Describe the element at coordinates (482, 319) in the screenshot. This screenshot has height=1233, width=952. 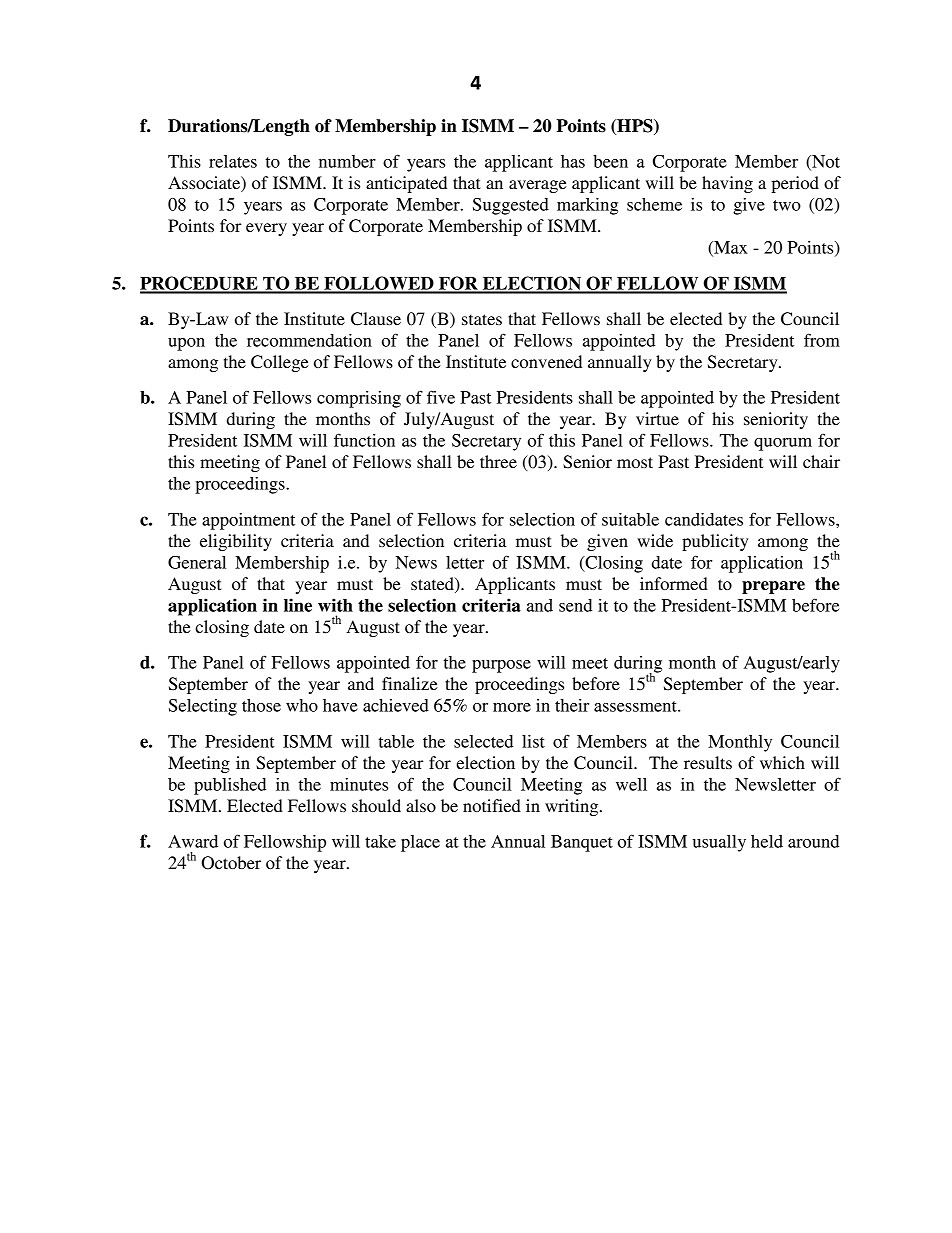
I see `states` at that location.
